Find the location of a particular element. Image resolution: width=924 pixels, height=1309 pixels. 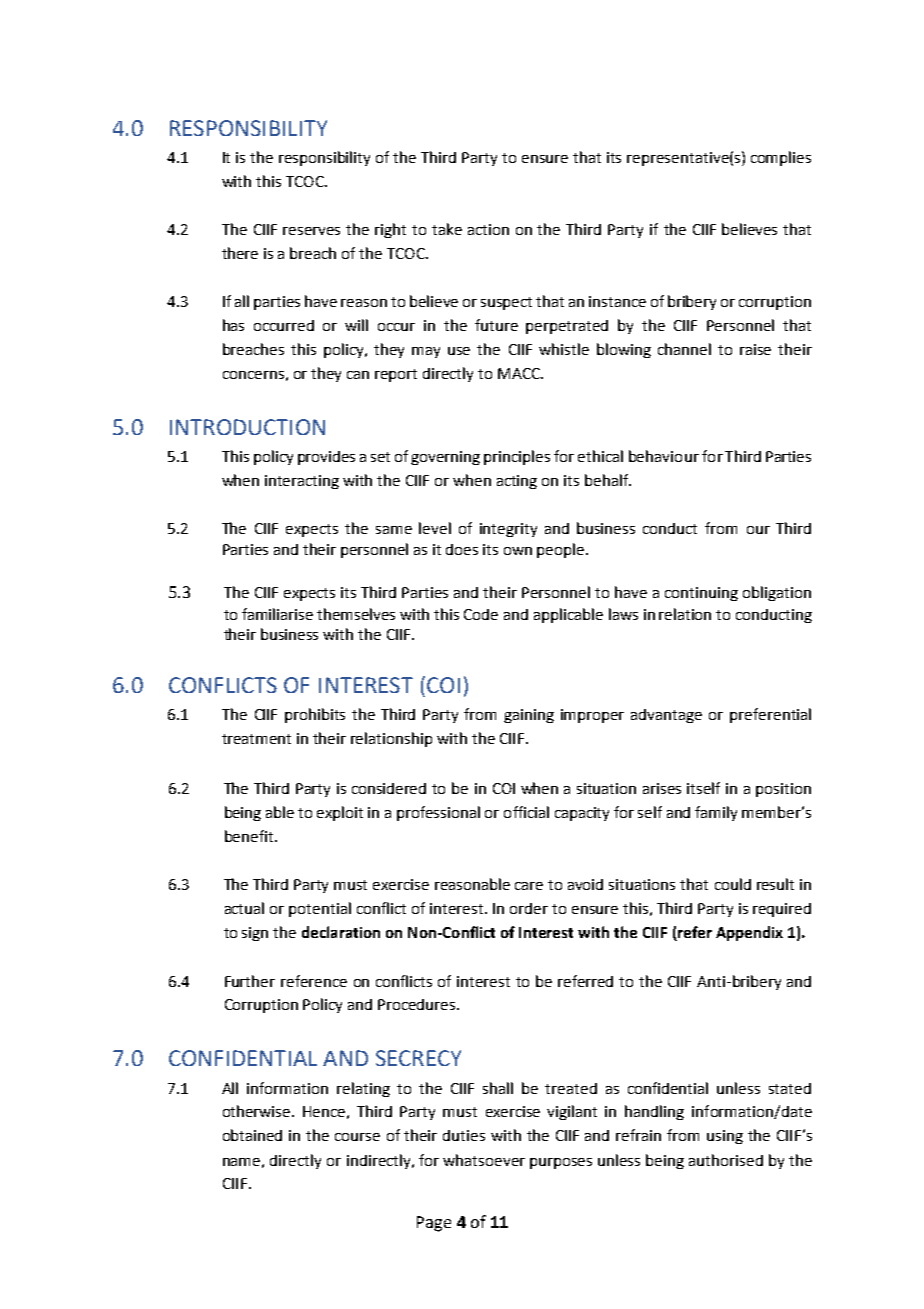

behaviour is located at coordinates (664, 456).
